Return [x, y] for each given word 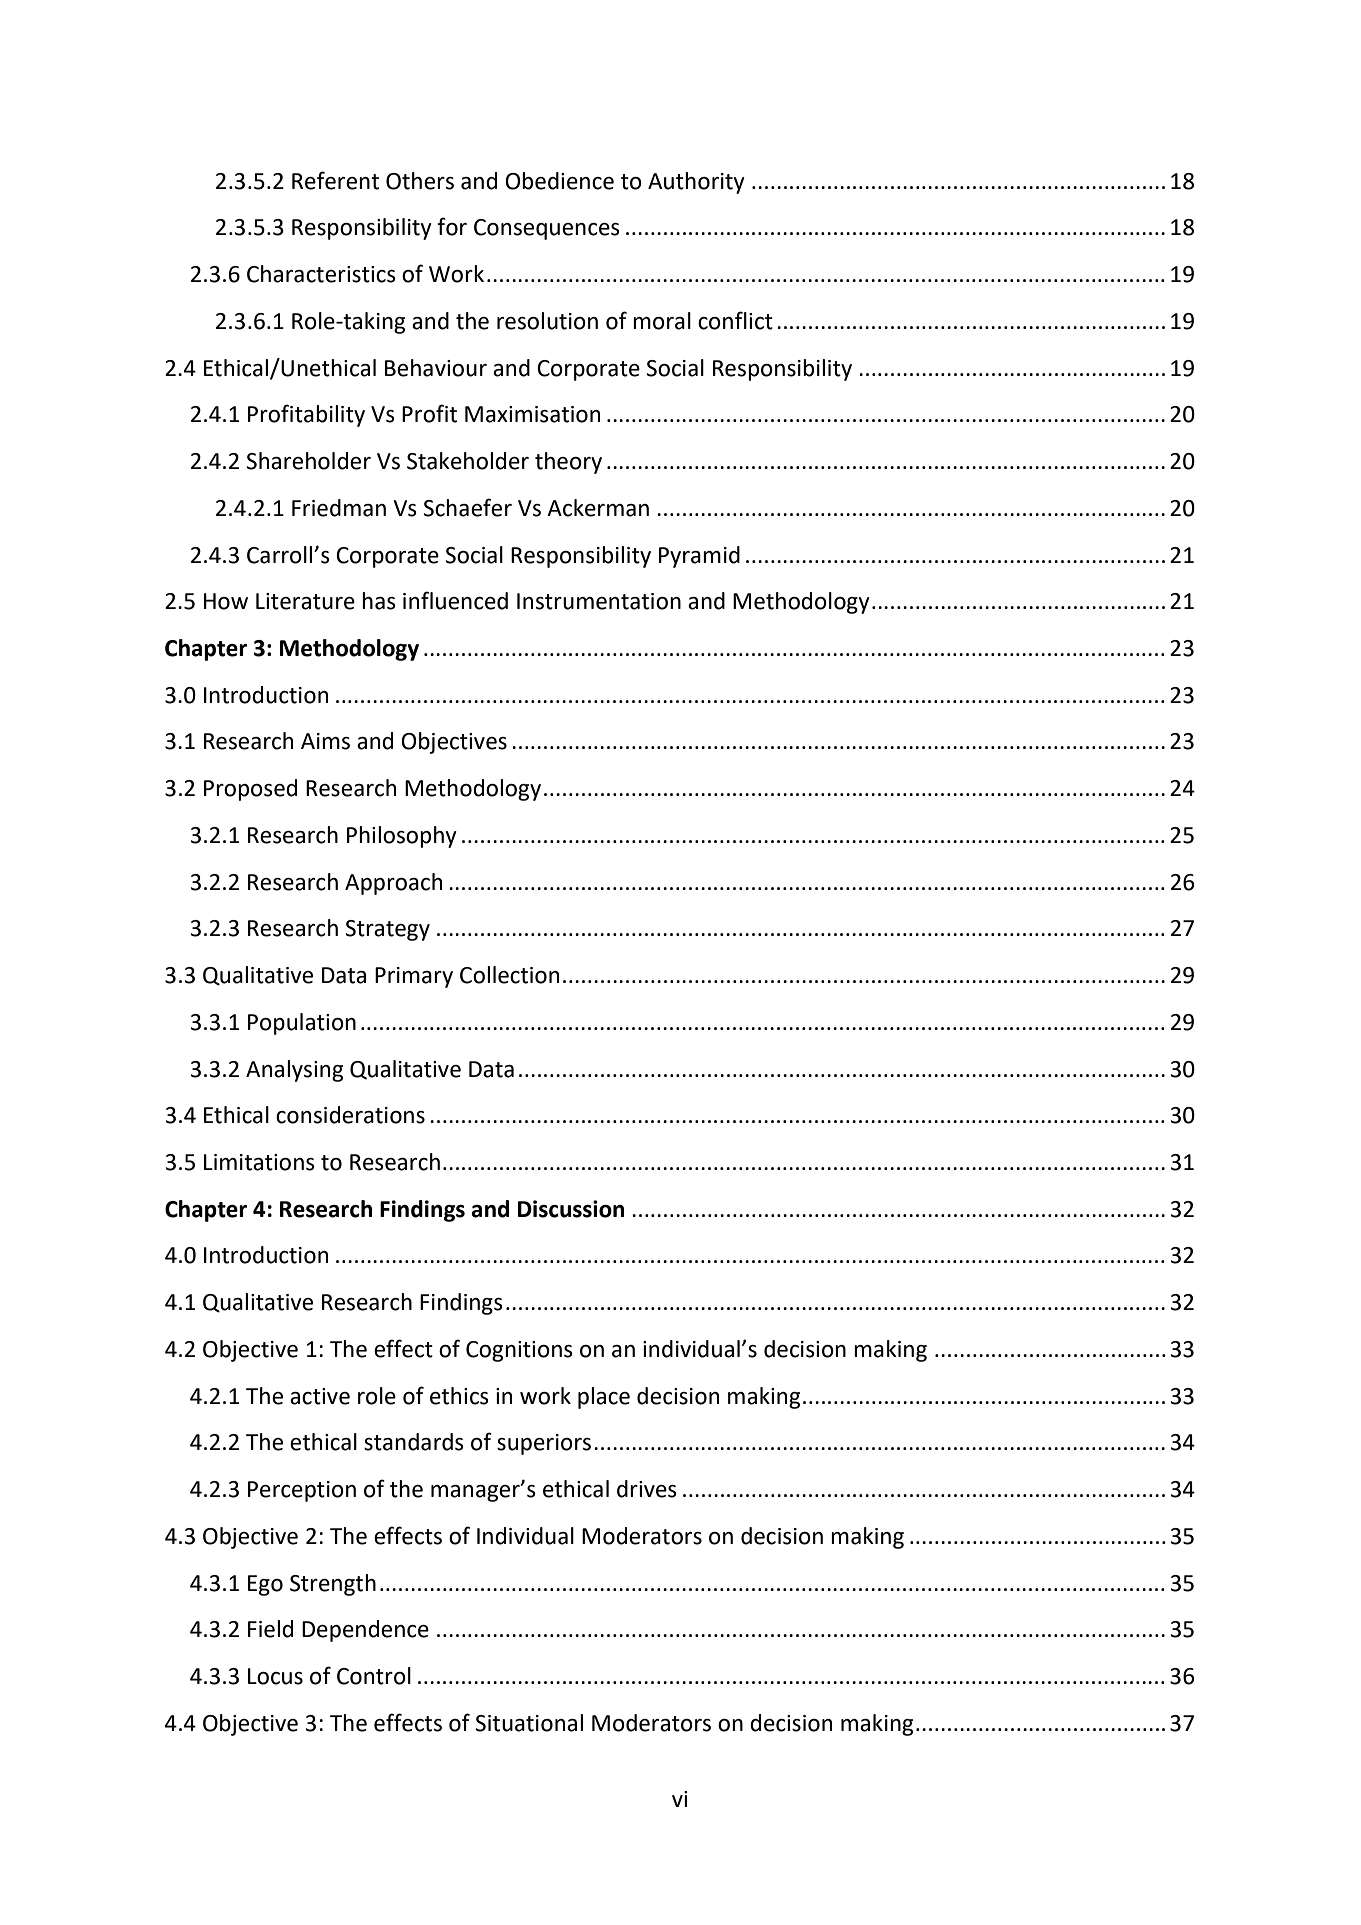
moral [662, 321]
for [452, 226]
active [320, 1396]
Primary [414, 977]
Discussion [571, 1209]
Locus [275, 1676]
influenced [455, 600]
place [604, 1398]
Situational [529, 1723]
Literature [305, 601]
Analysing [294, 1071]
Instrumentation [599, 601]
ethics [459, 1396]
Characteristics [321, 274]
